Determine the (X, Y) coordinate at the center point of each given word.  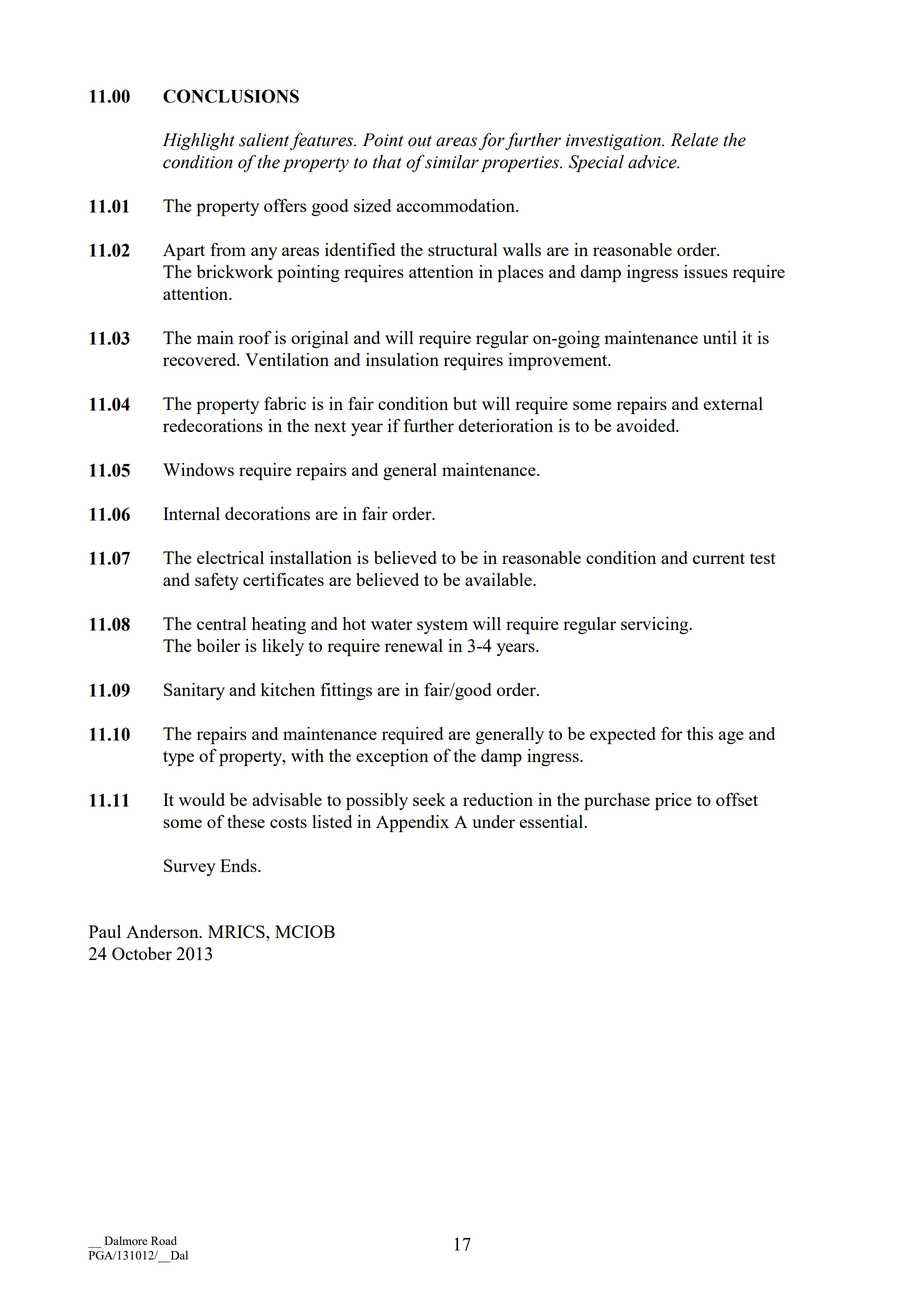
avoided (647, 425)
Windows (198, 469)
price (673, 801)
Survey (190, 867)
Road (164, 1240)
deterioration (505, 425)
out (420, 141)
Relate (694, 140)
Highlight (199, 142)
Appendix (412, 824)
